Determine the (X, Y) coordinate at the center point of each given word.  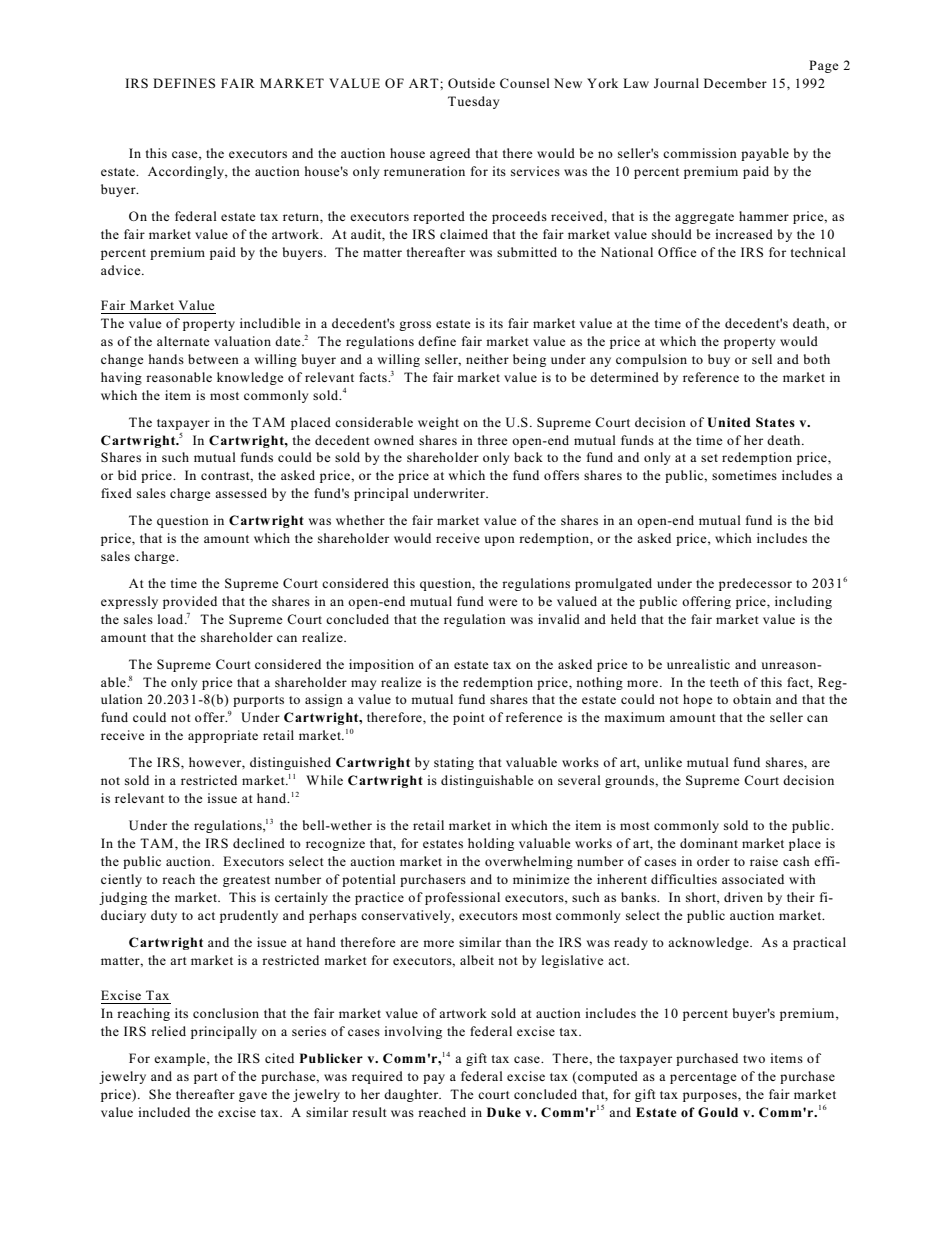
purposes (711, 1097)
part (206, 1078)
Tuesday (473, 102)
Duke (504, 1112)
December (735, 83)
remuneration (424, 171)
